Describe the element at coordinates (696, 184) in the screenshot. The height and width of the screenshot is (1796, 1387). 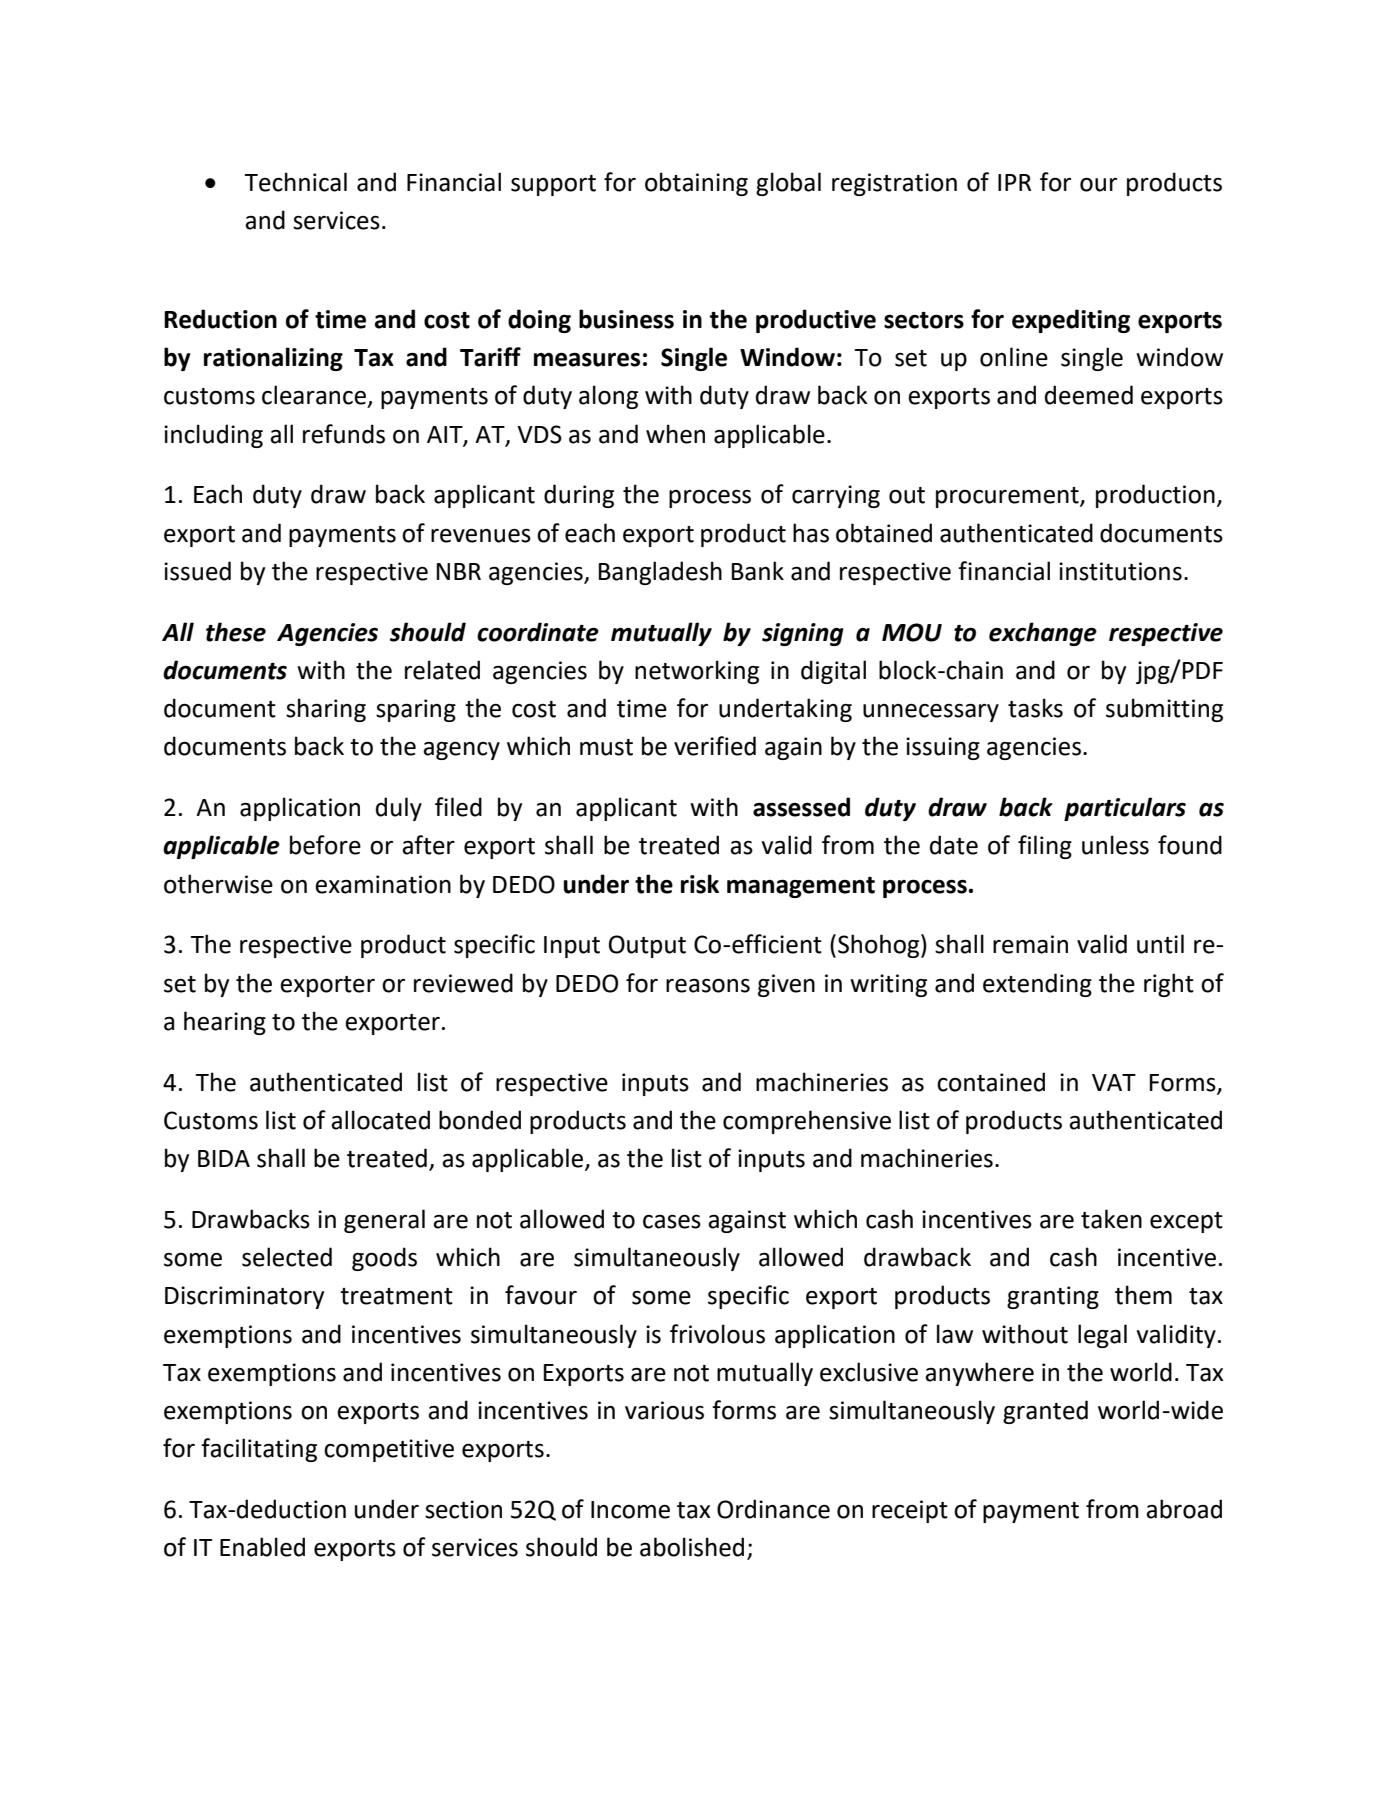
I see `obtaining` at that location.
